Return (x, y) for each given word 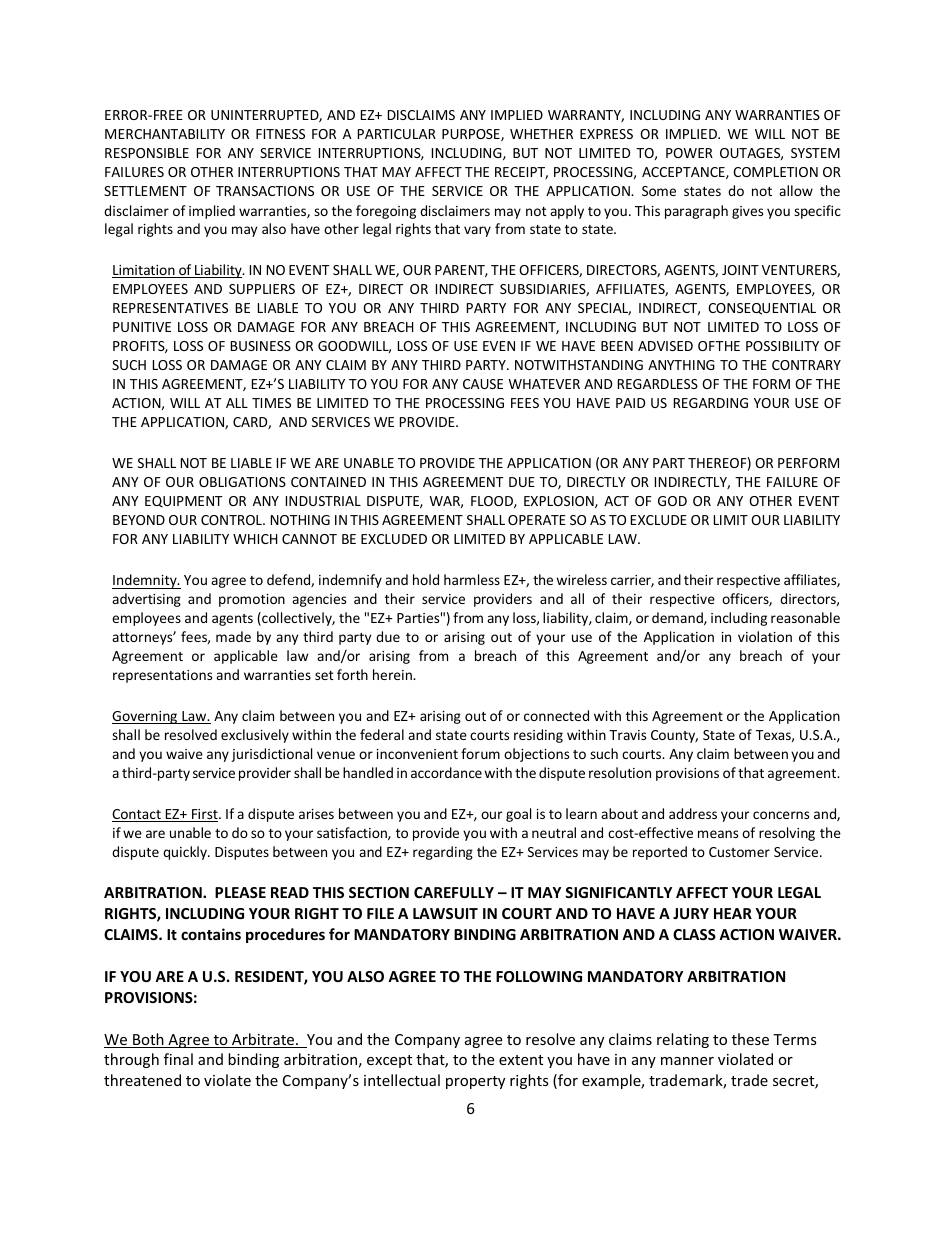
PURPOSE (472, 135)
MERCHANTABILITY (165, 134)
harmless (472, 579)
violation (765, 636)
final (178, 1059)
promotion (252, 600)
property (475, 1082)
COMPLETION (775, 172)
